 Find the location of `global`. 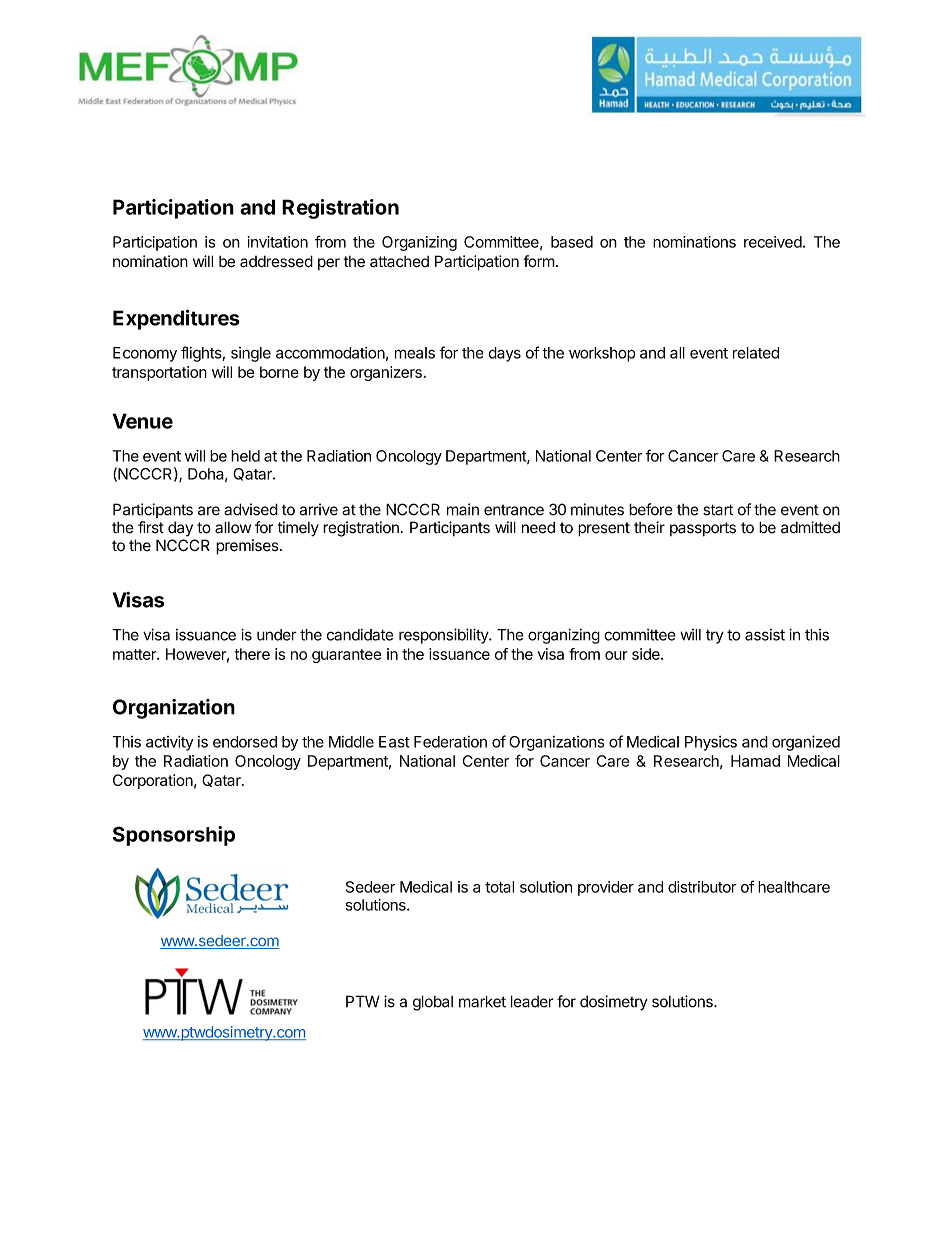

global is located at coordinates (433, 1003).
